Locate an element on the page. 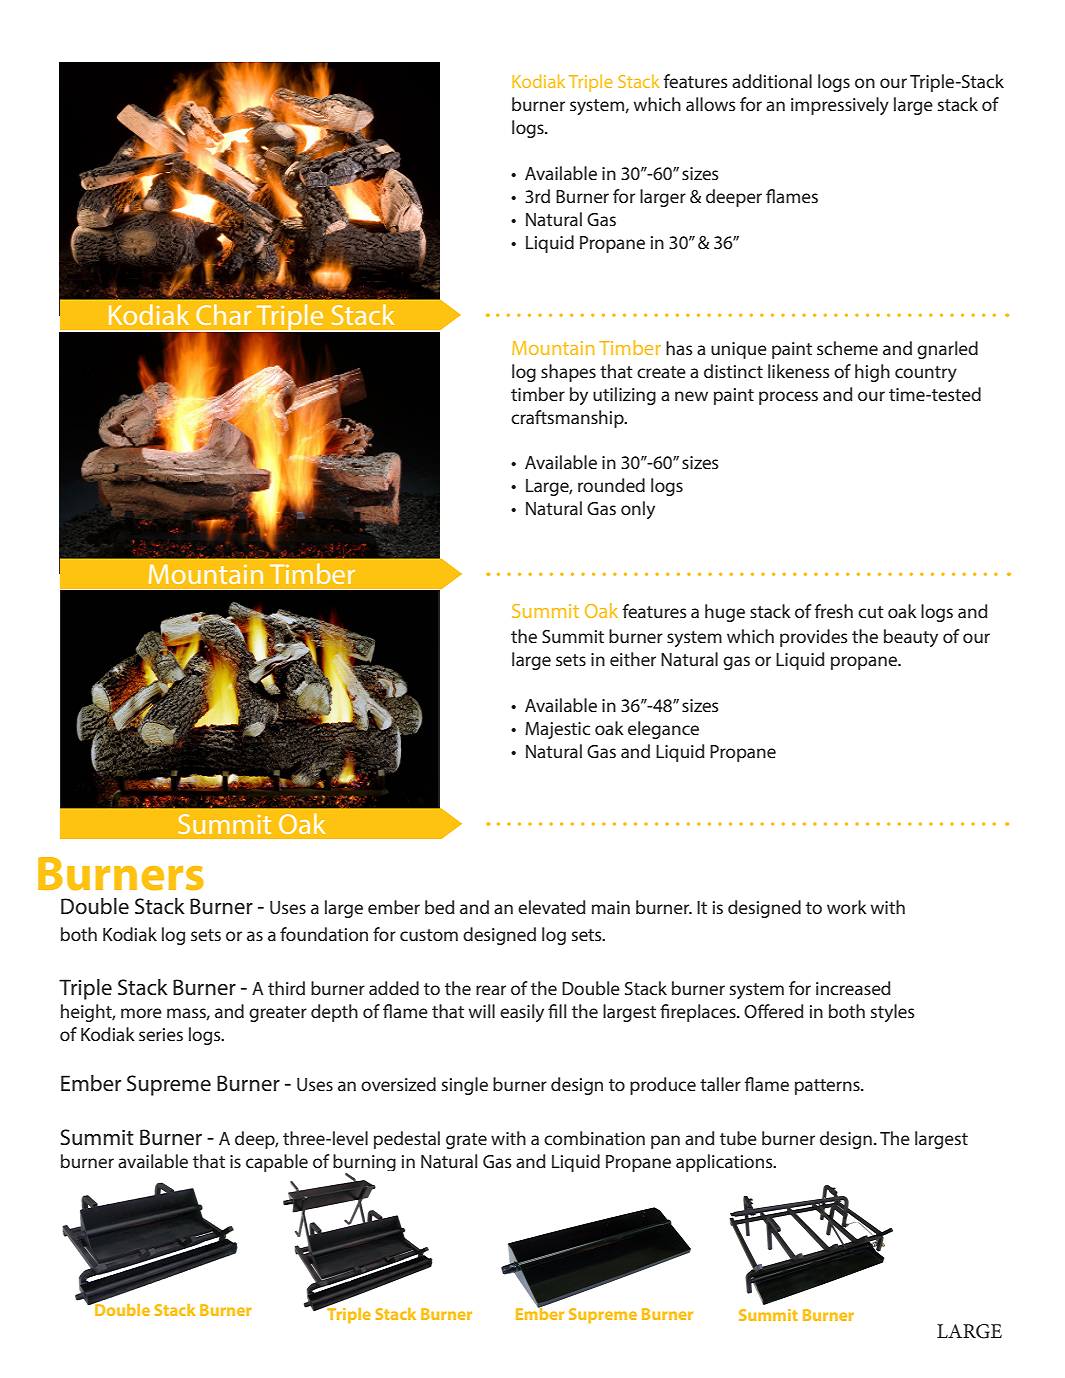  work is located at coordinates (847, 907).
